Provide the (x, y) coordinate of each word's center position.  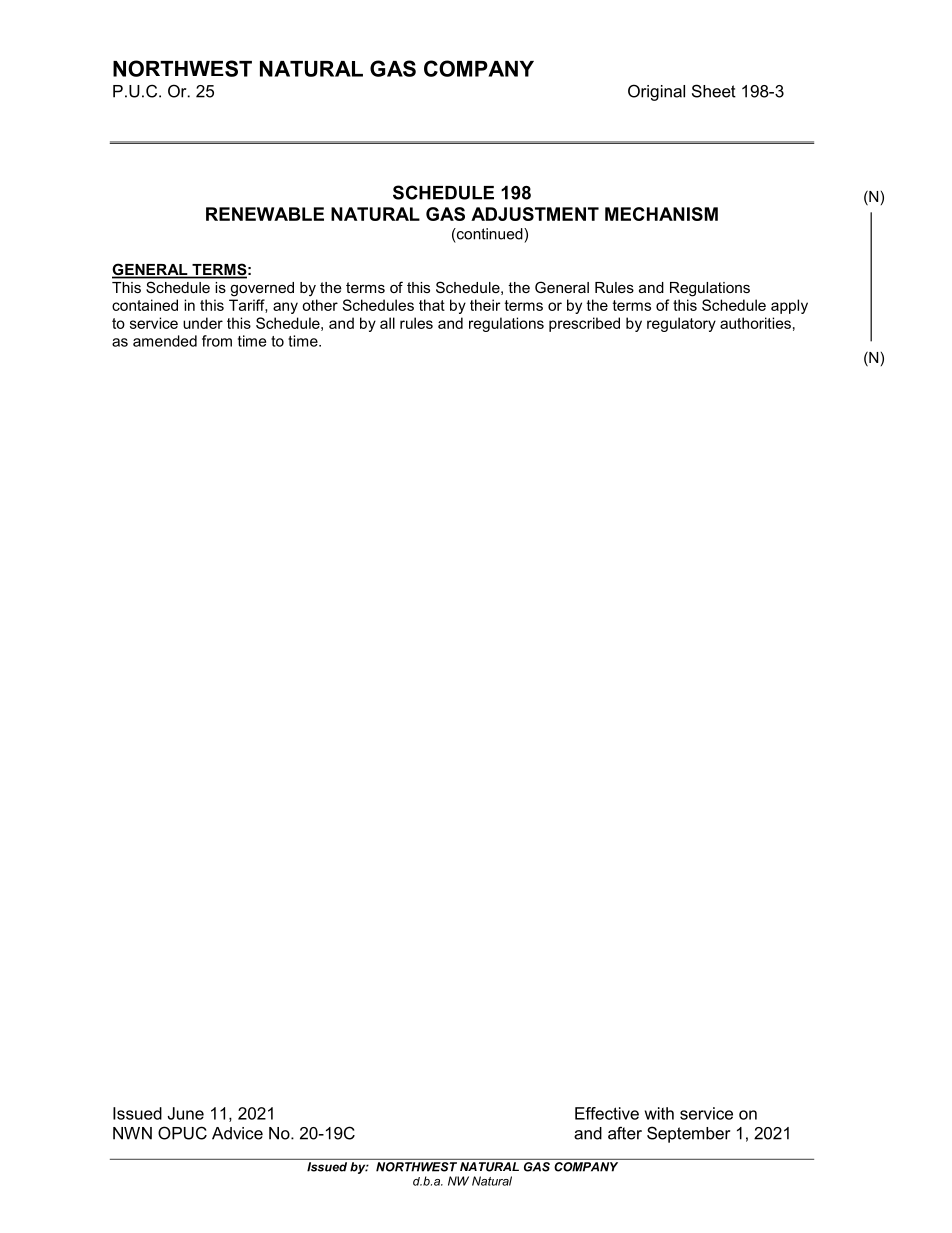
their (485, 305)
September (688, 1134)
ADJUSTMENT (535, 214)
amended (165, 341)
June (185, 1113)
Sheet (714, 91)
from (217, 341)
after (625, 1133)
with (659, 1113)
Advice (237, 1133)
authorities (755, 323)
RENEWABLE (265, 214)
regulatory (681, 324)
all (387, 323)
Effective (607, 1113)
